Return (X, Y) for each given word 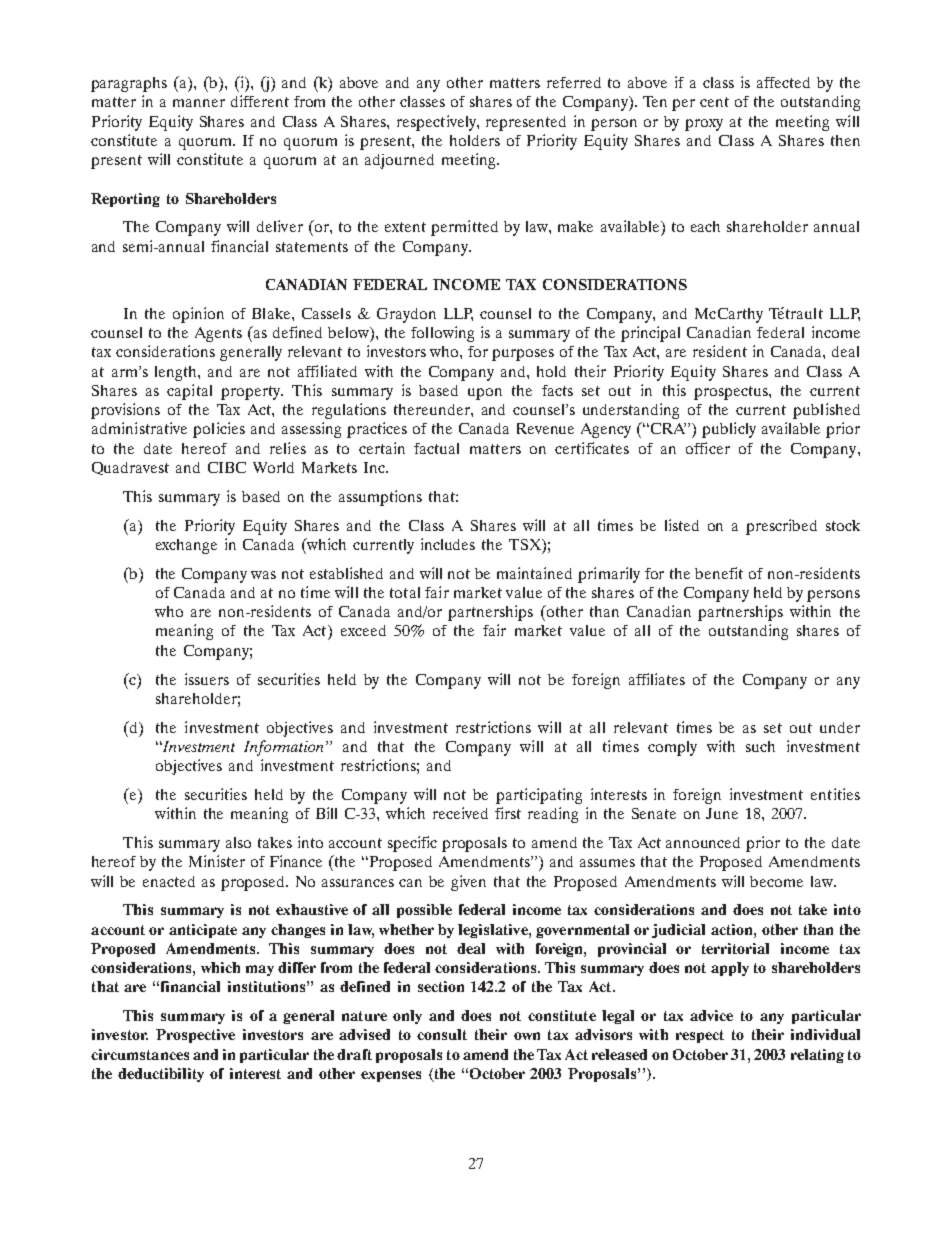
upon (485, 394)
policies (219, 430)
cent (714, 102)
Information (283, 748)
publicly (729, 430)
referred (574, 82)
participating (539, 796)
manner (199, 103)
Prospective (195, 1036)
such (760, 746)
